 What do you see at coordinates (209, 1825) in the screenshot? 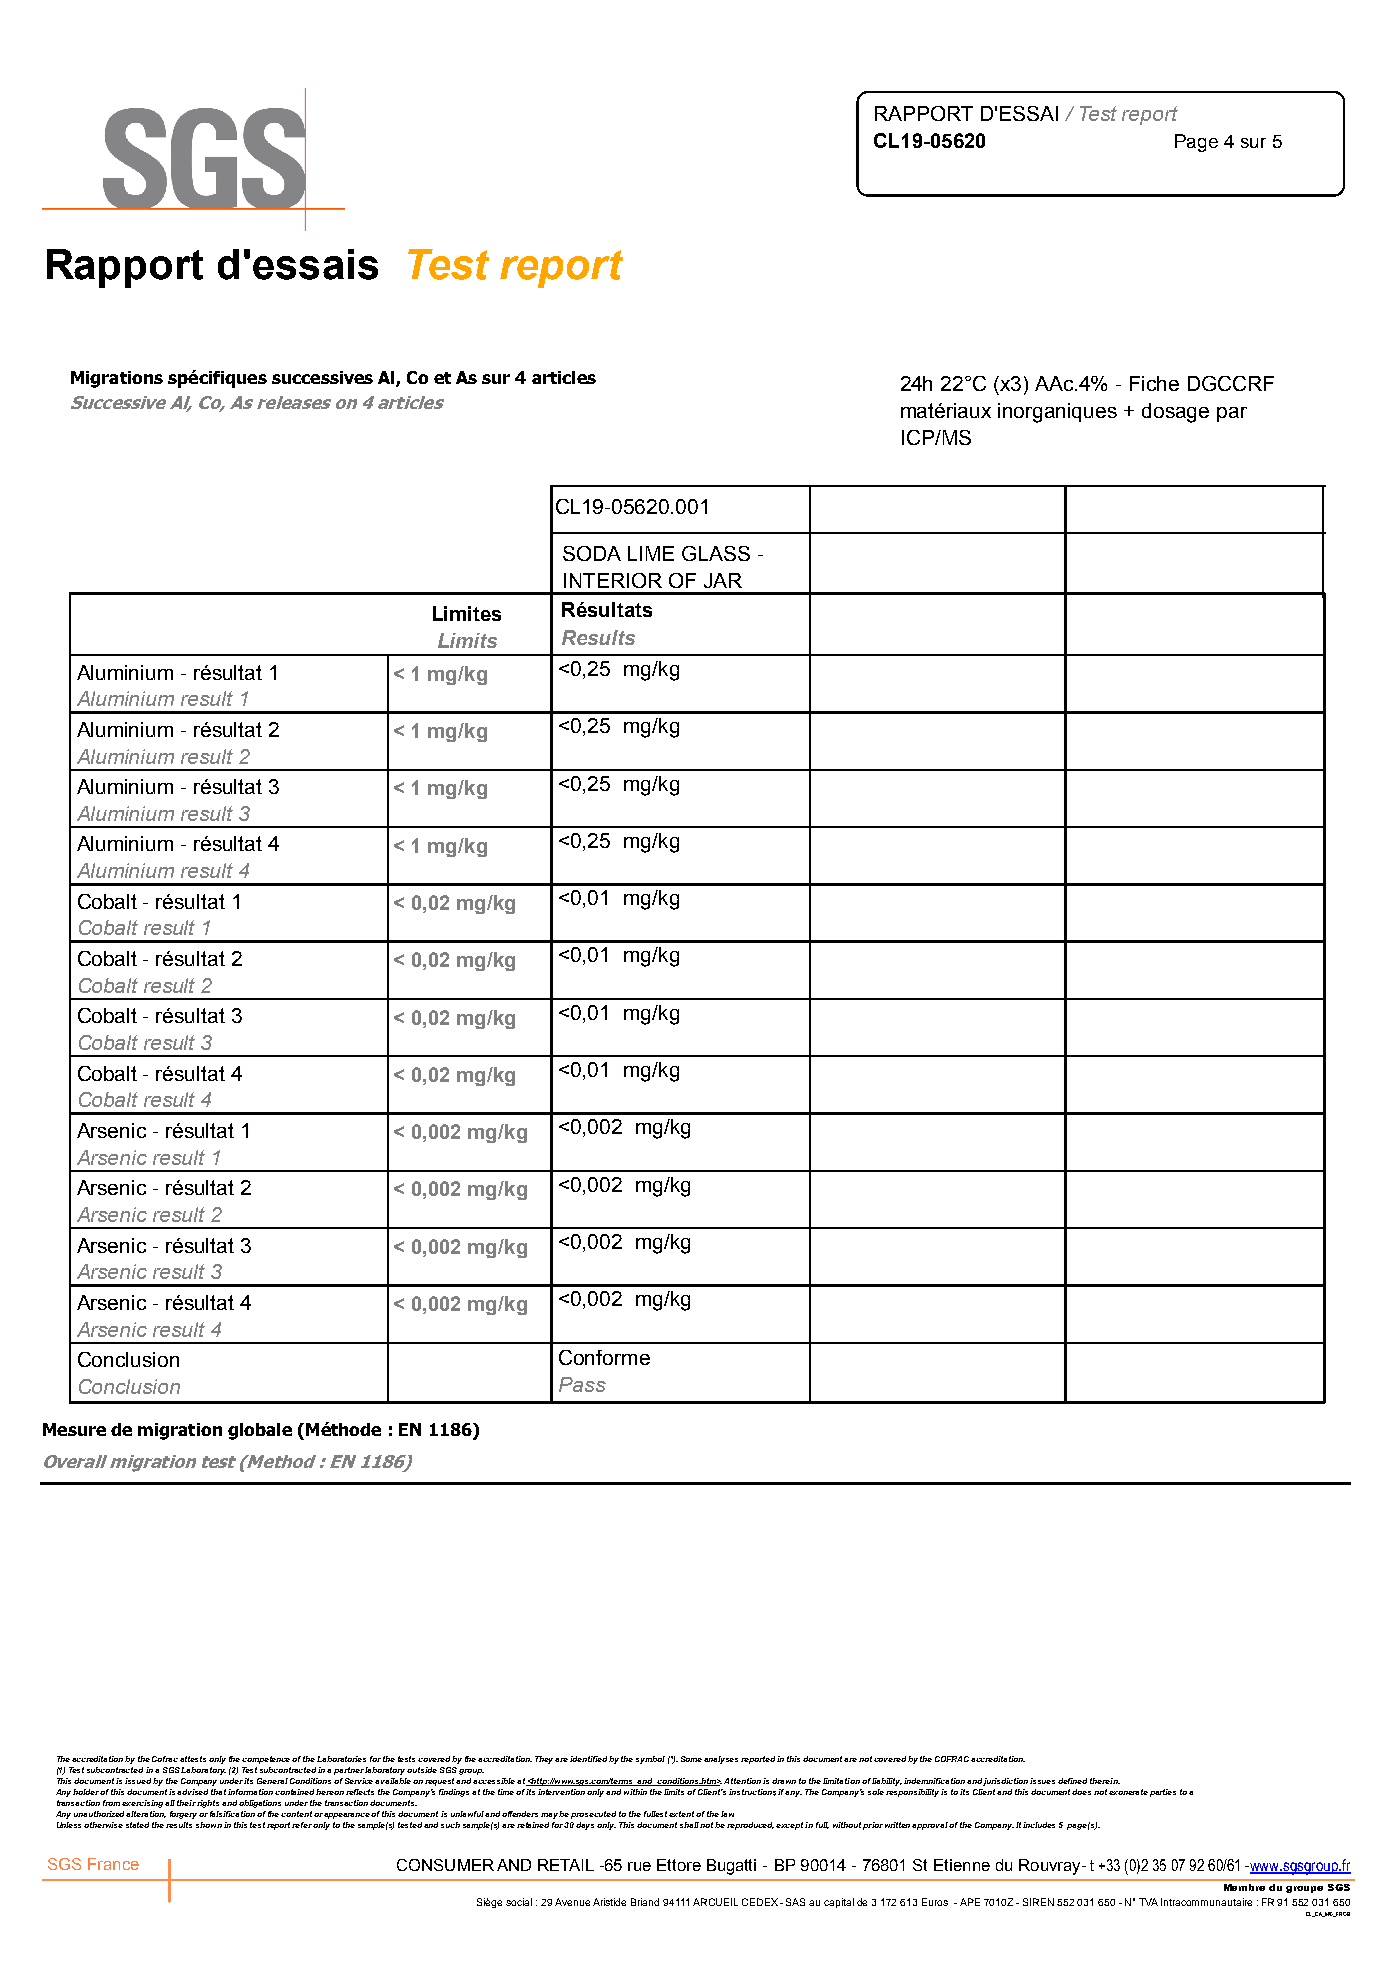
I see `shown` at bounding box center [209, 1825].
